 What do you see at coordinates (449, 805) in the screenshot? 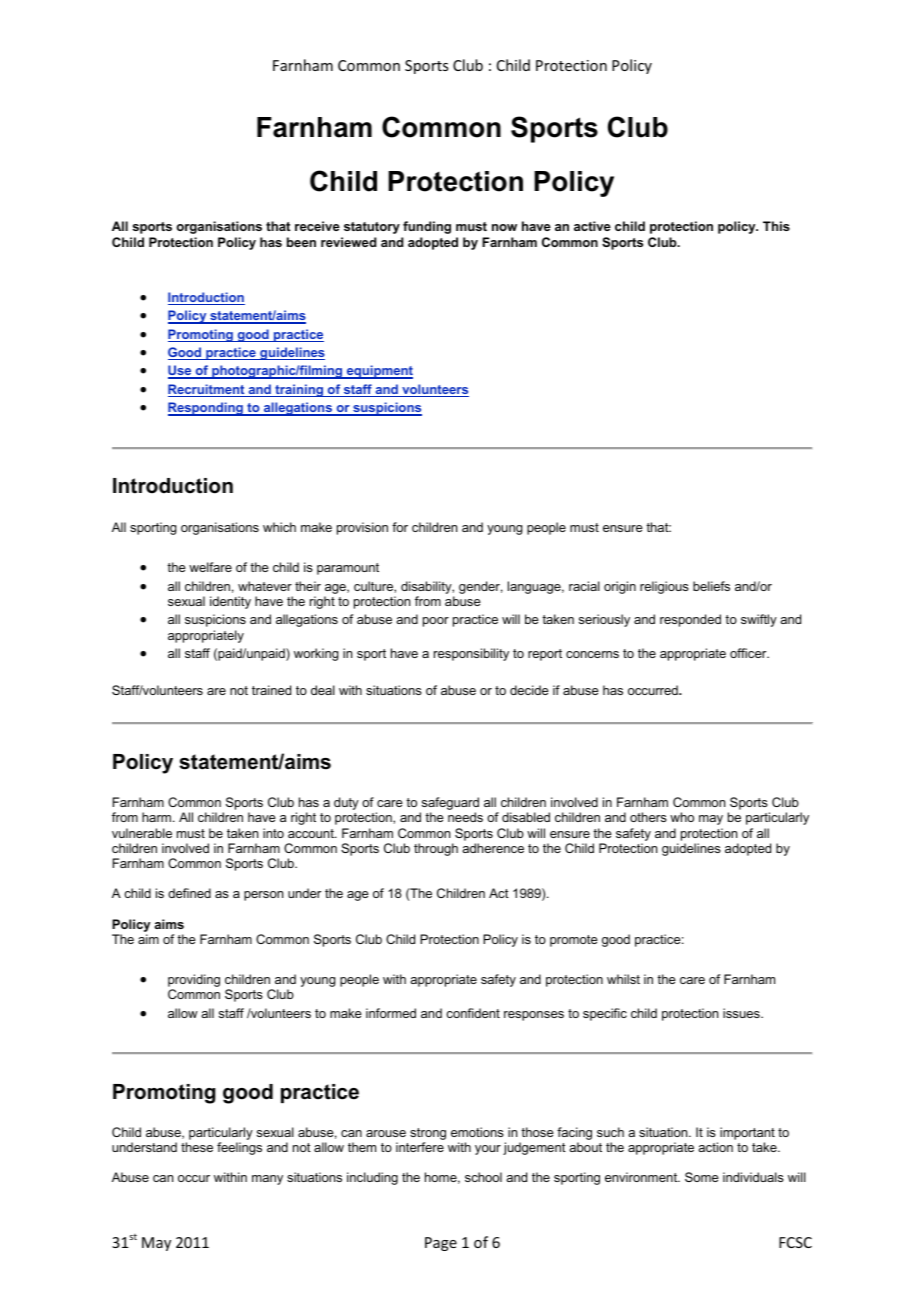
I see `safeguard` at bounding box center [449, 805].
